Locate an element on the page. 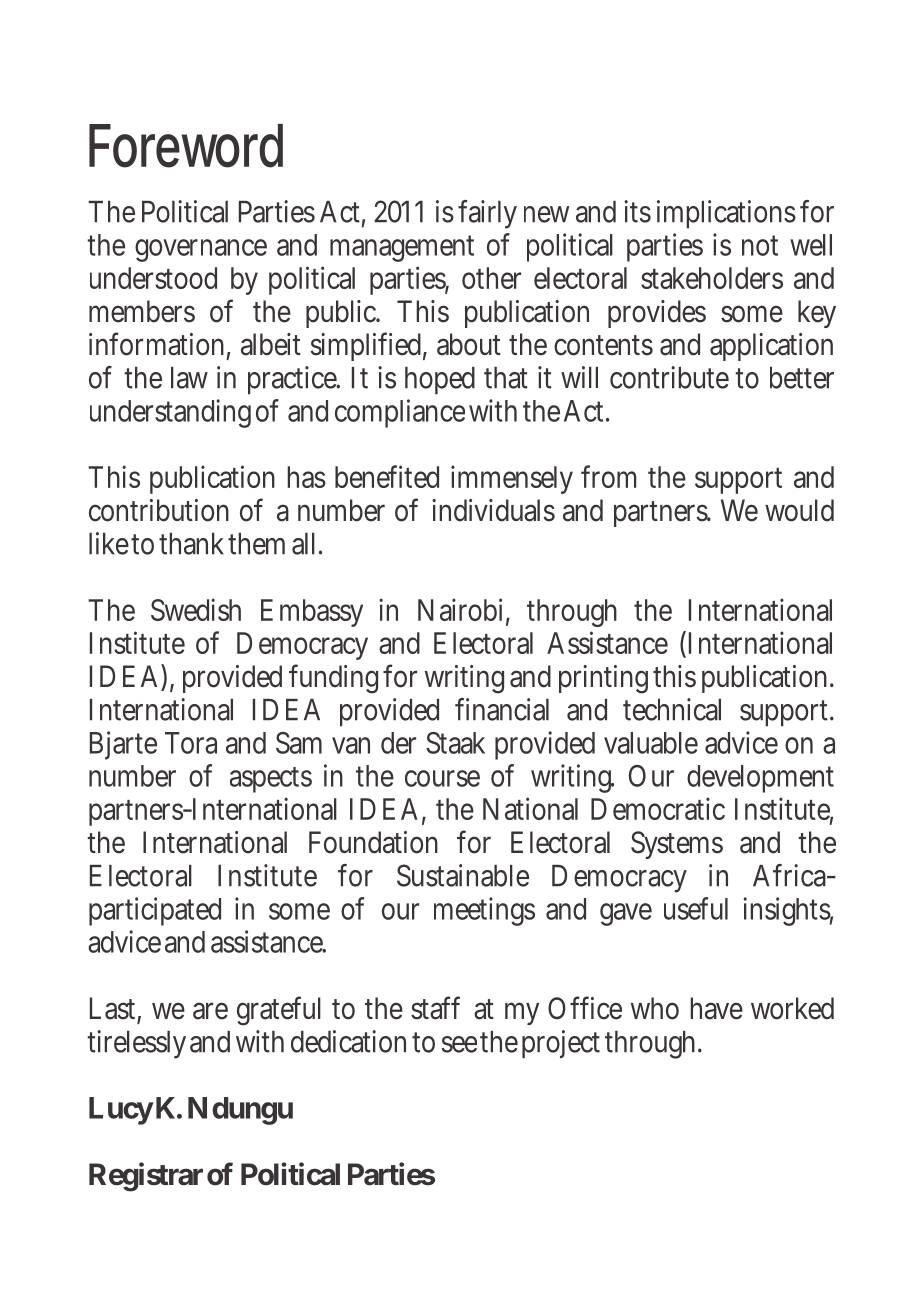 The width and height of the document is (924, 1303). financial is located at coordinates (502, 709).
